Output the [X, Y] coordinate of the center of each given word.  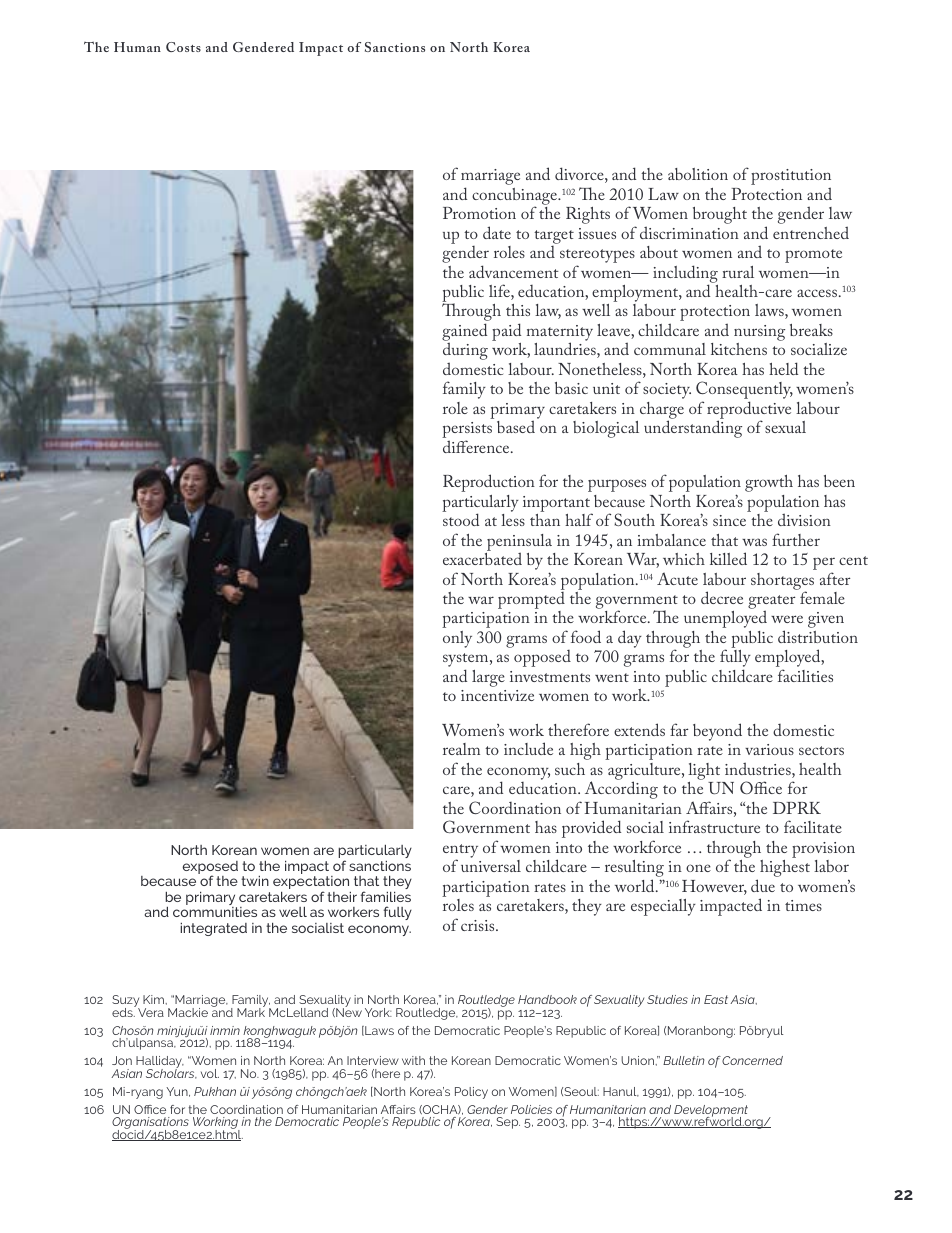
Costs [183, 47]
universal [491, 866]
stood [461, 519]
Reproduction [489, 483]
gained [464, 333]
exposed [210, 869]
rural [738, 272]
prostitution [791, 178]
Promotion [479, 213]
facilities [805, 675]
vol [210, 1073]
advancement [514, 271]
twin [255, 881]
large [488, 678]
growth [769, 483]
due [763, 885]
